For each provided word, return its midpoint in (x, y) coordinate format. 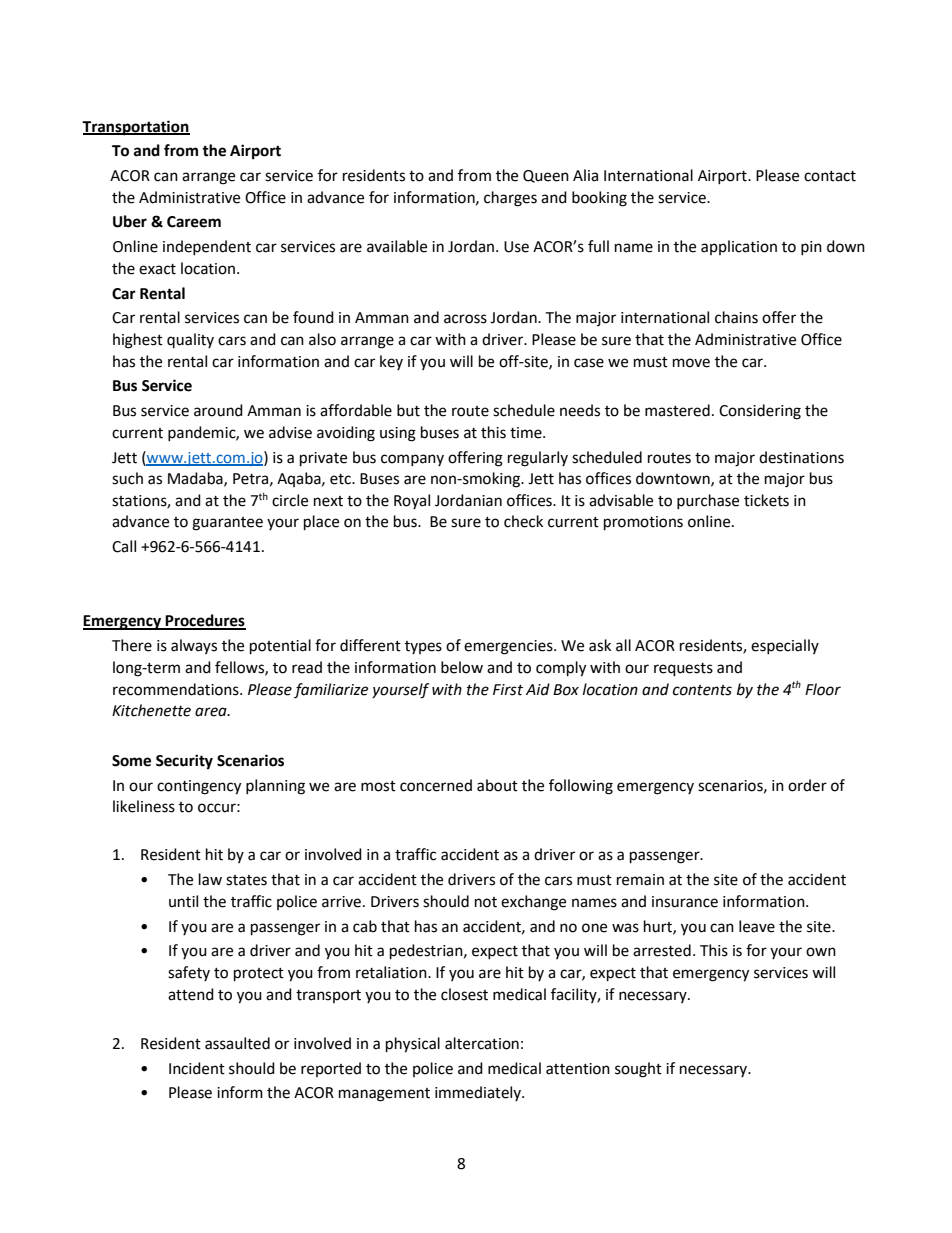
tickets (766, 500)
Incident (197, 1068)
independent (207, 247)
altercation (482, 1043)
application (739, 247)
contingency (199, 787)
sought (638, 1070)
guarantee (227, 524)
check (523, 521)
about (497, 785)
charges (510, 199)
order (807, 785)
